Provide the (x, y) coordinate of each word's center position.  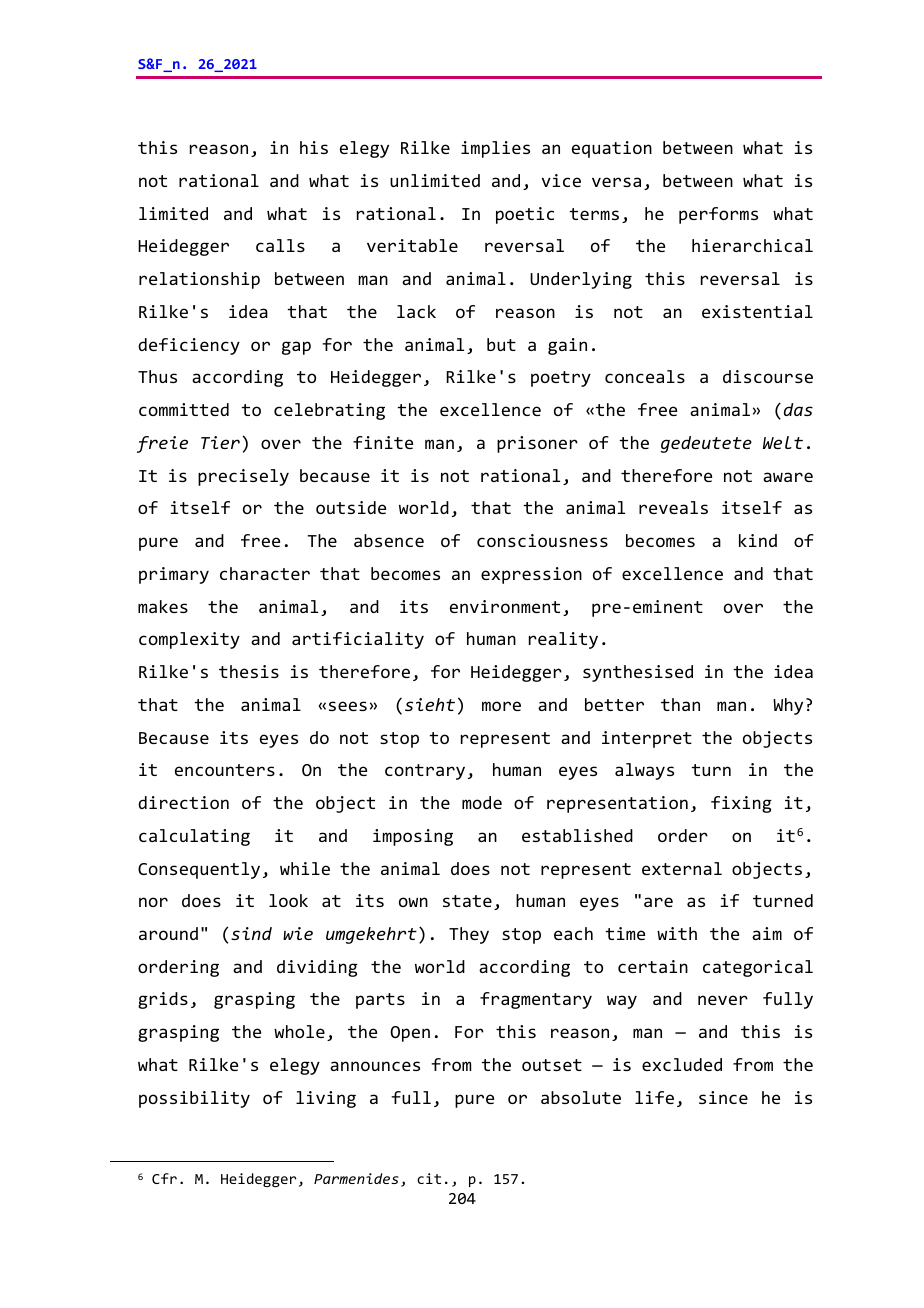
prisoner (537, 444)
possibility (194, 1099)
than (680, 704)
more (501, 706)
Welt (783, 442)
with (677, 933)
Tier (220, 442)
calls (280, 245)
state (467, 901)
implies (495, 149)
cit (429, 1178)
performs (718, 215)
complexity (189, 640)
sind (251, 933)
